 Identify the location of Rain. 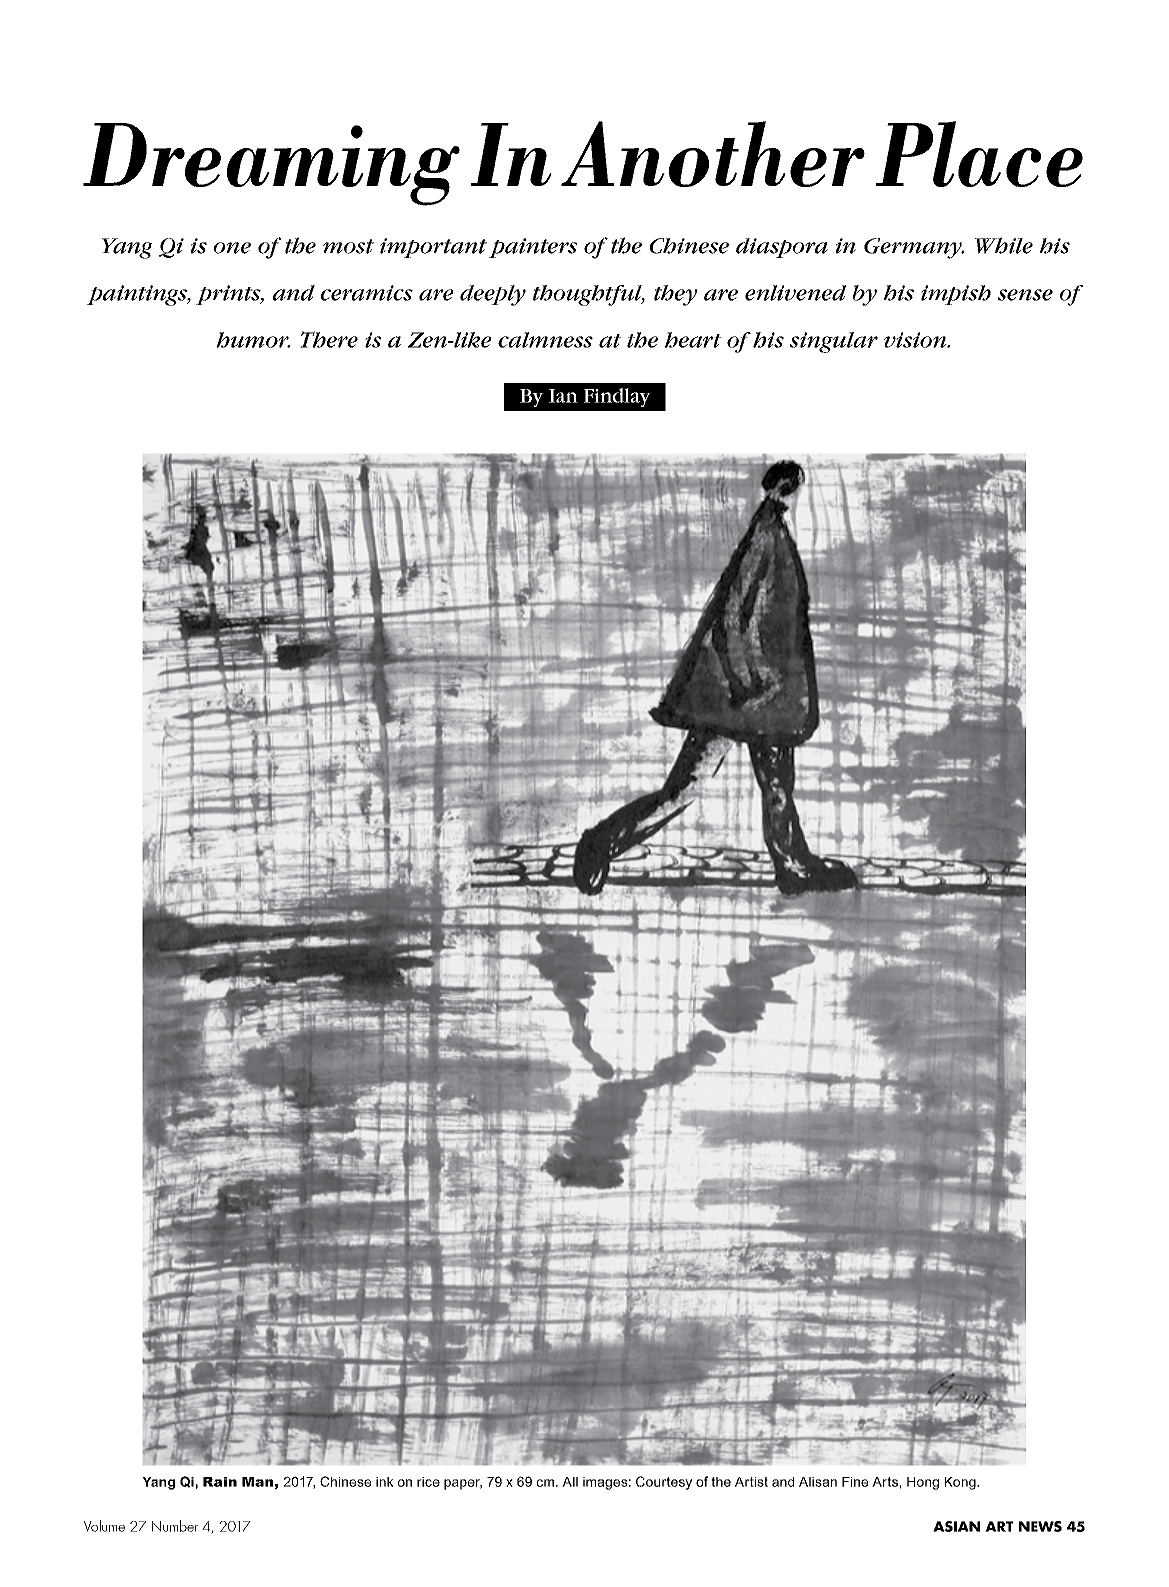
(220, 1482).
